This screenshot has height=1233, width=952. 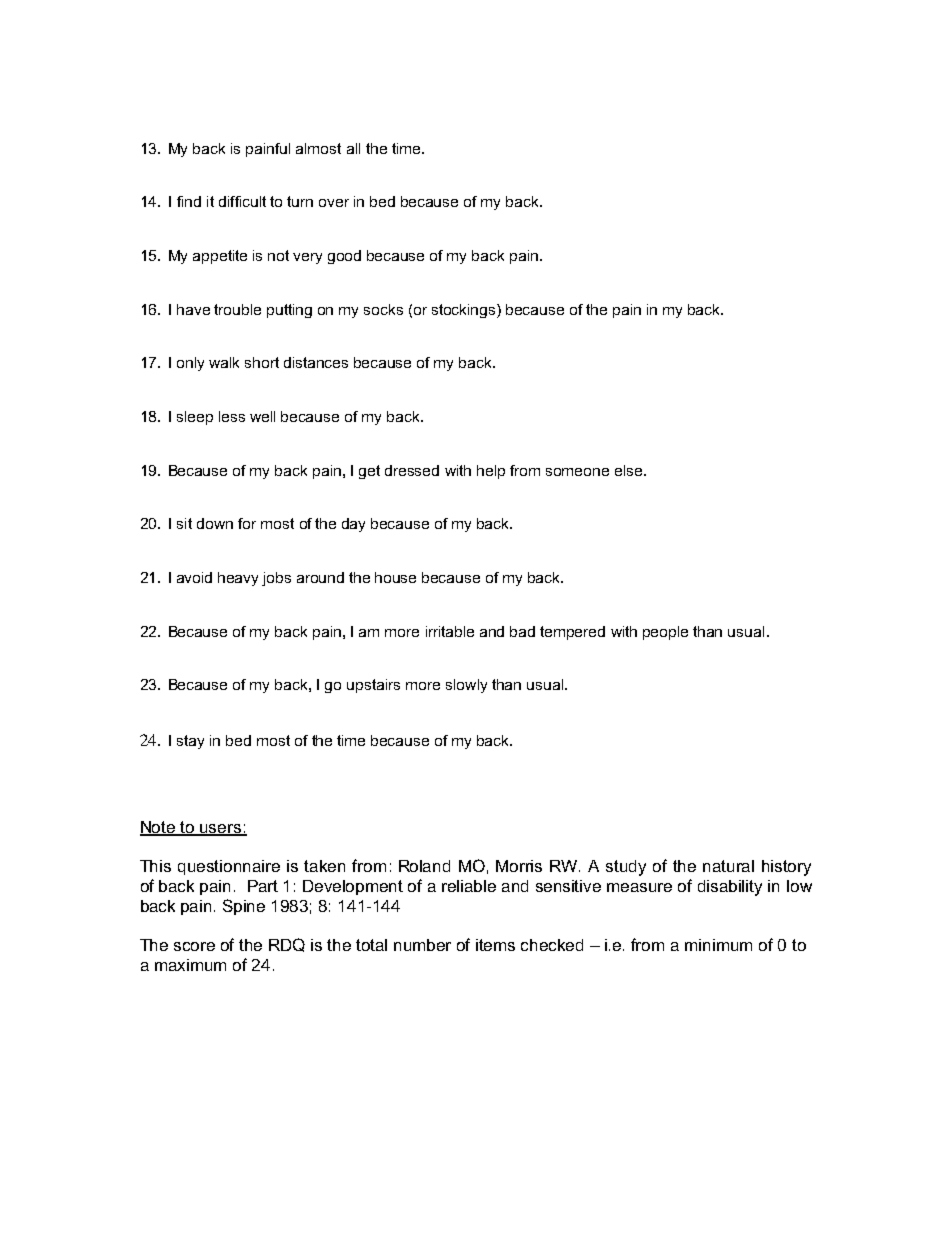 I want to click on help, so click(x=491, y=472).
